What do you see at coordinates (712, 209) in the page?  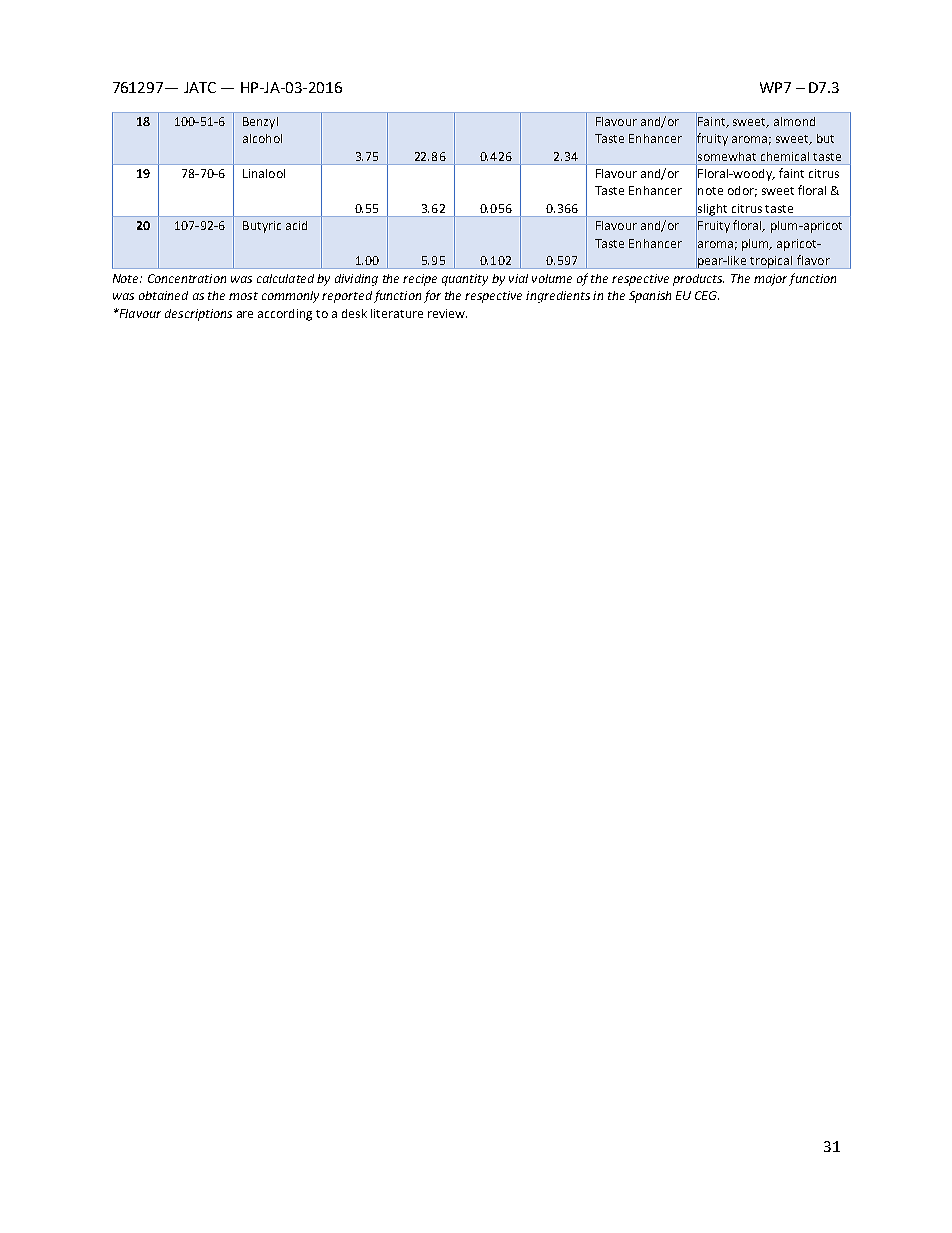 I see `slight` at bounding box center [712, 209].
